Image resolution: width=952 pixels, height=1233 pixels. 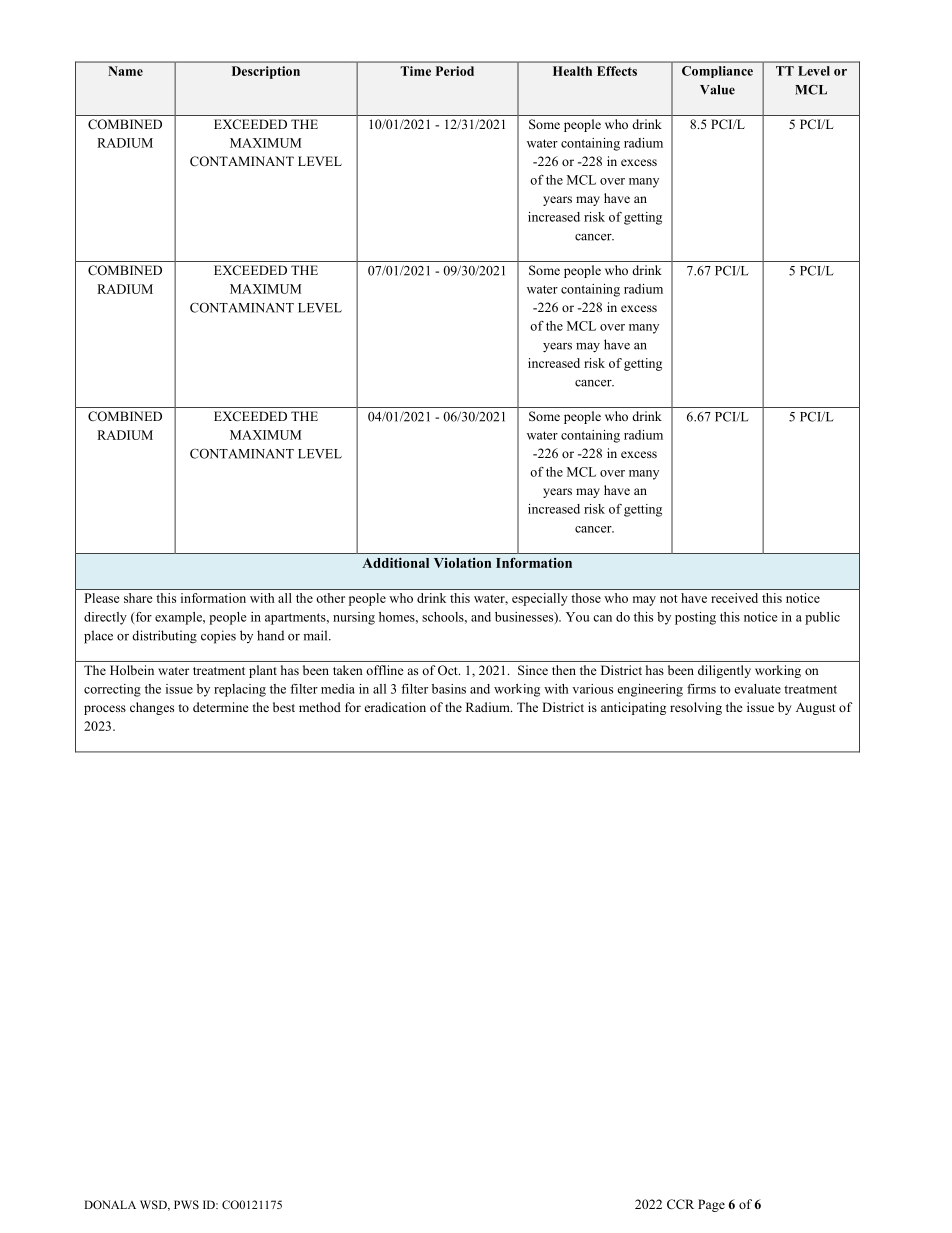 What do you see at coordinates (455, 71) in the screenshot?
I see `Period` at bounding box center [455, 71].
